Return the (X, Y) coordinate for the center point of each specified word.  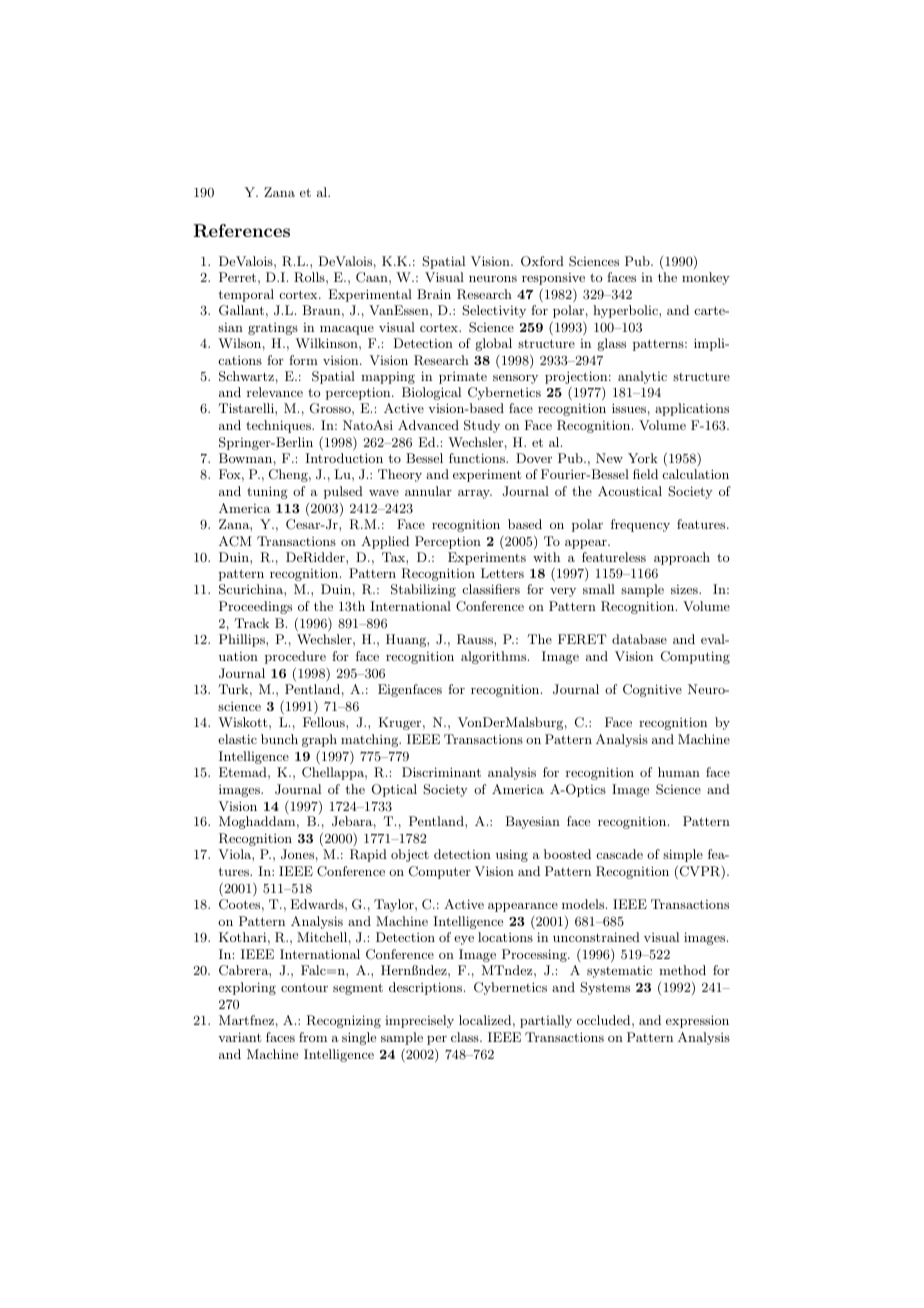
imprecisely (419, 1021)
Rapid (368, 855)
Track (252, 623)
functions (478, 458)
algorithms (495, 657)
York (643, 458)
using (512, 855)
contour (304, 987)
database (639, 639)
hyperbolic (626, 311)
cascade (620, 854)
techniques (279, 426)
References (241, 230)
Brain (434, 294)
